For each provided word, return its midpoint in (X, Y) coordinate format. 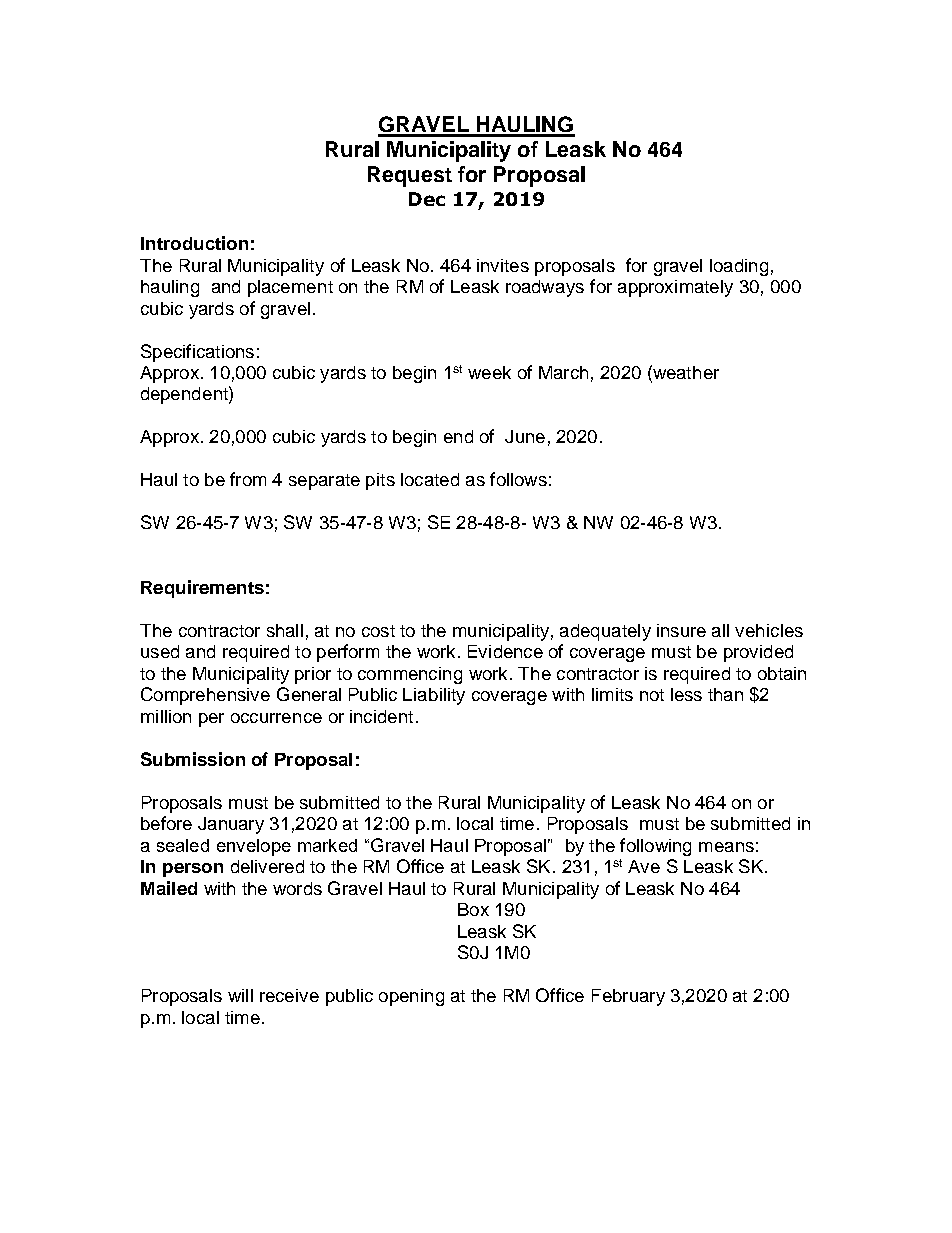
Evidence (505, 651)
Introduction (194, 243)
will (240, 995)
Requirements (202, 589)
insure (681, 630)
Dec (427, 199)
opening (411, 997)
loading (739, 267)
